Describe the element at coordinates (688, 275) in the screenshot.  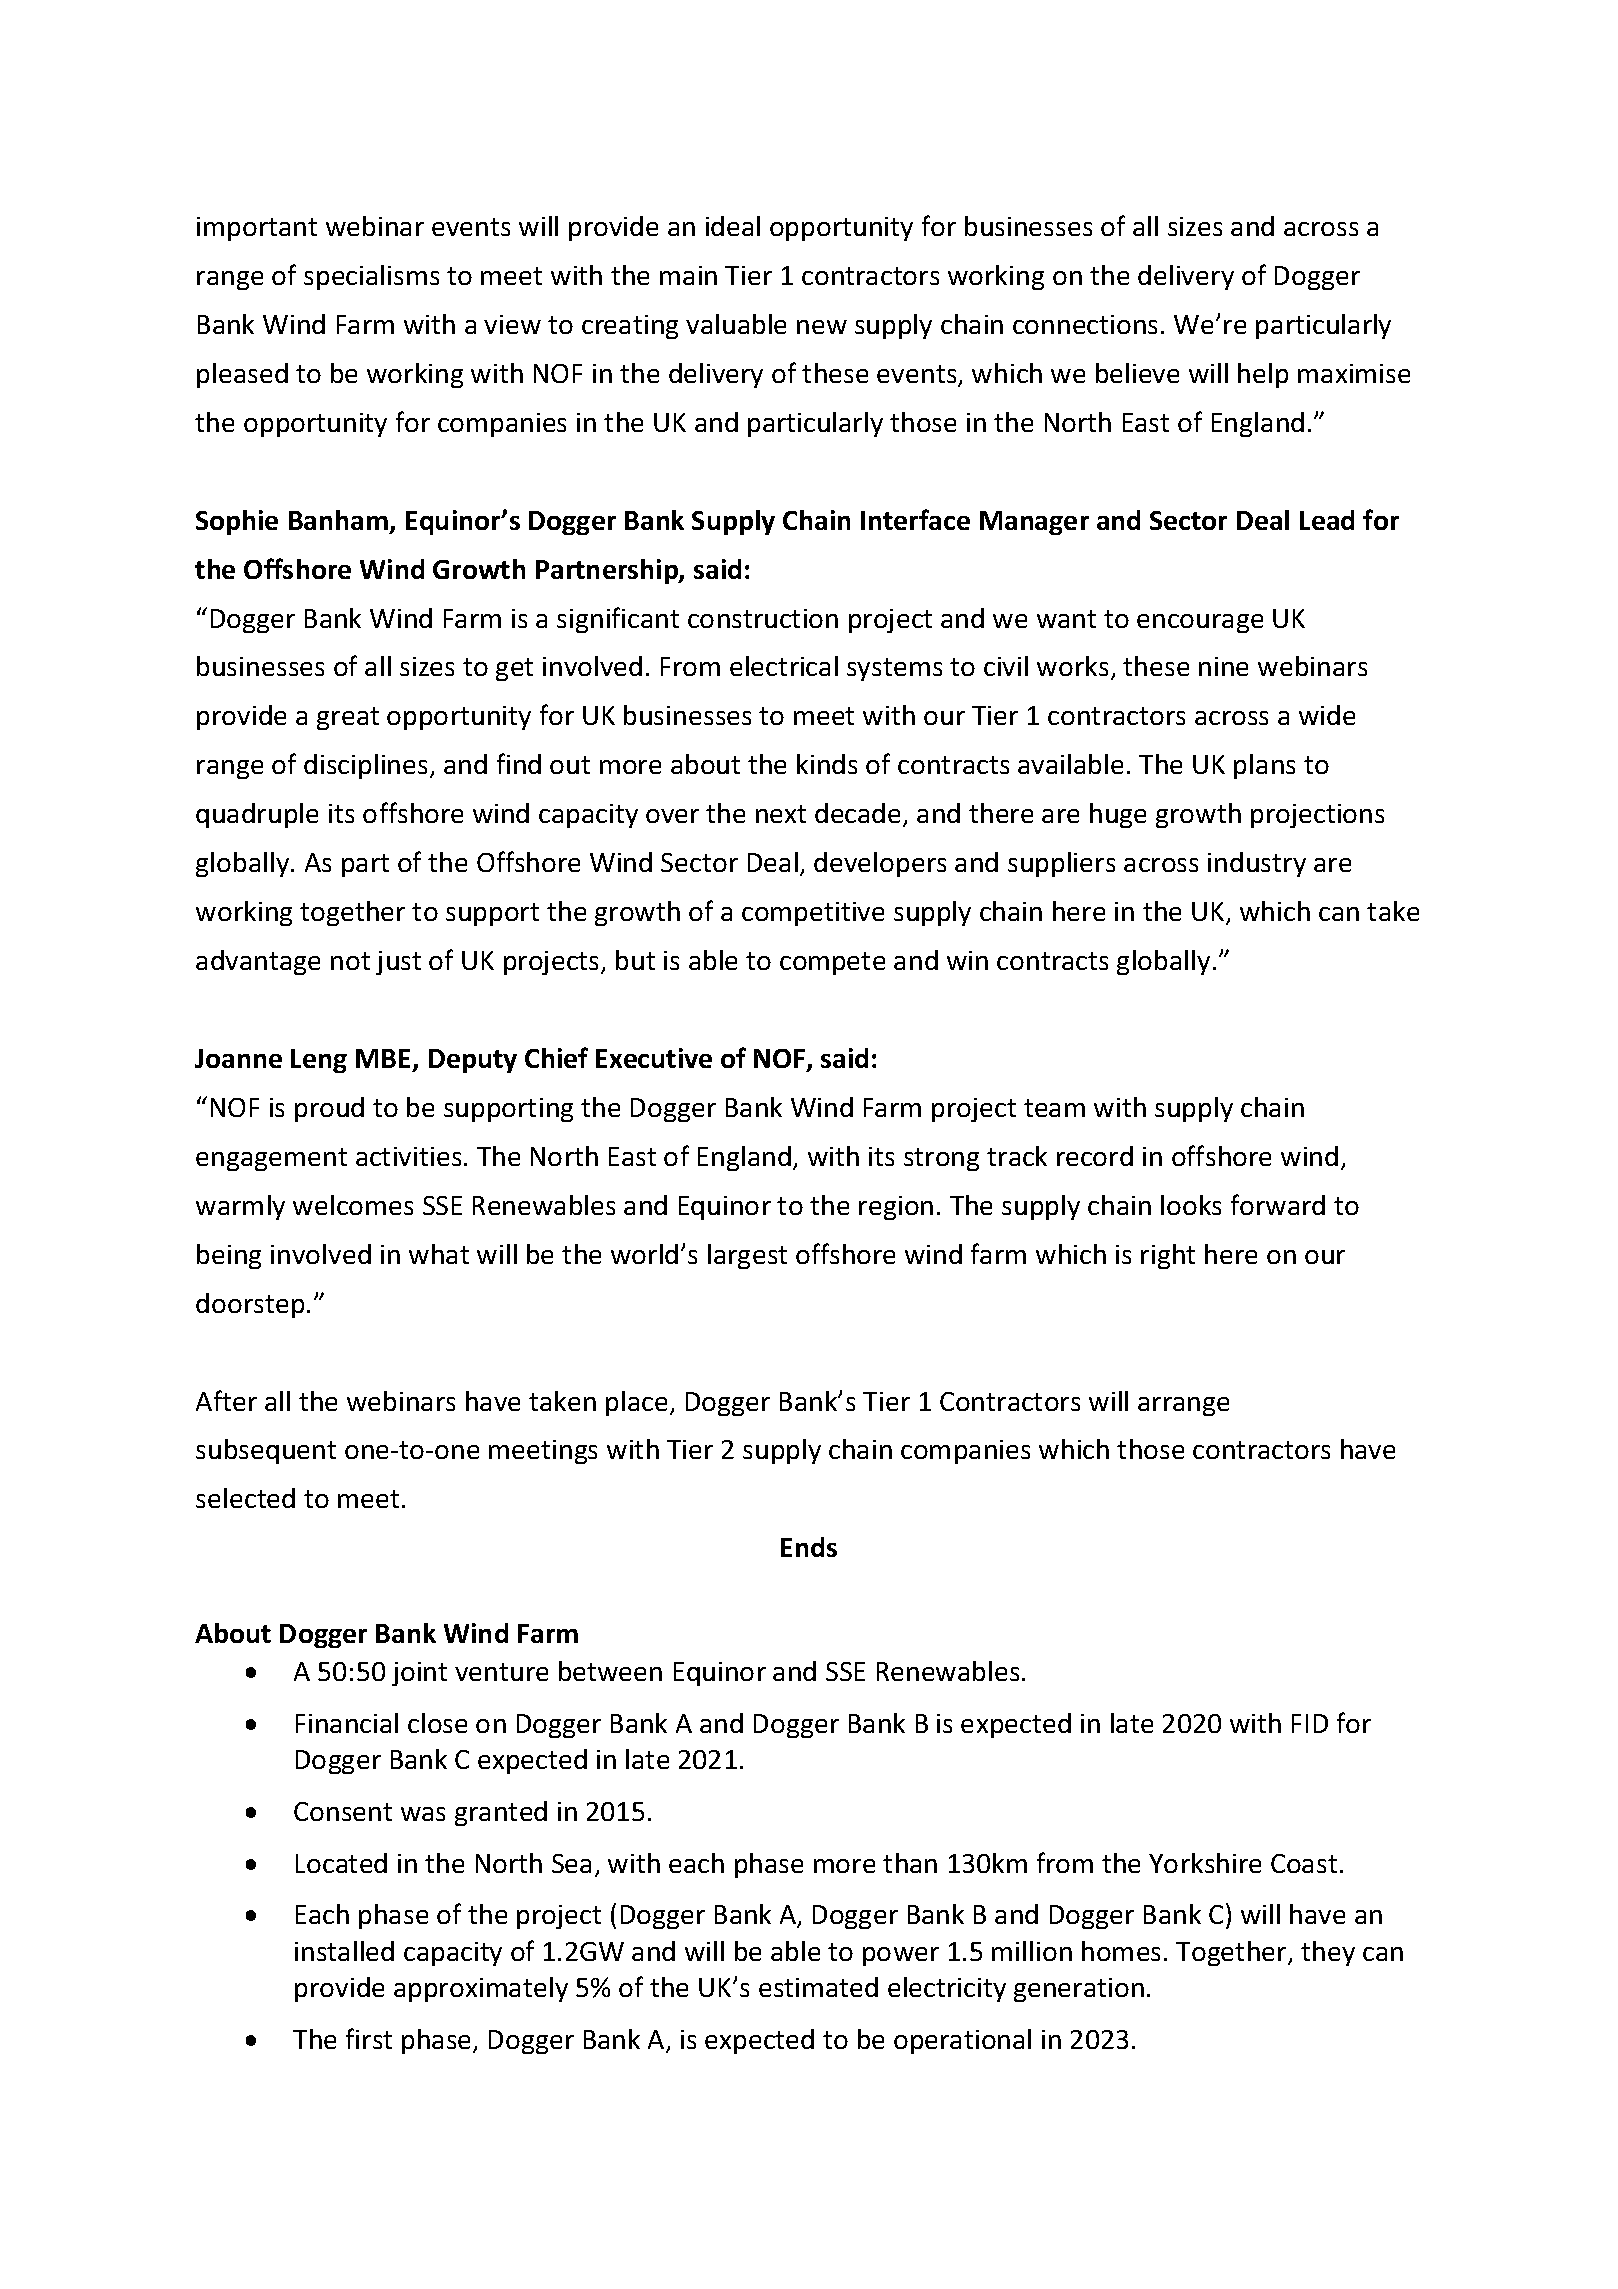
I see `main` at that location.
